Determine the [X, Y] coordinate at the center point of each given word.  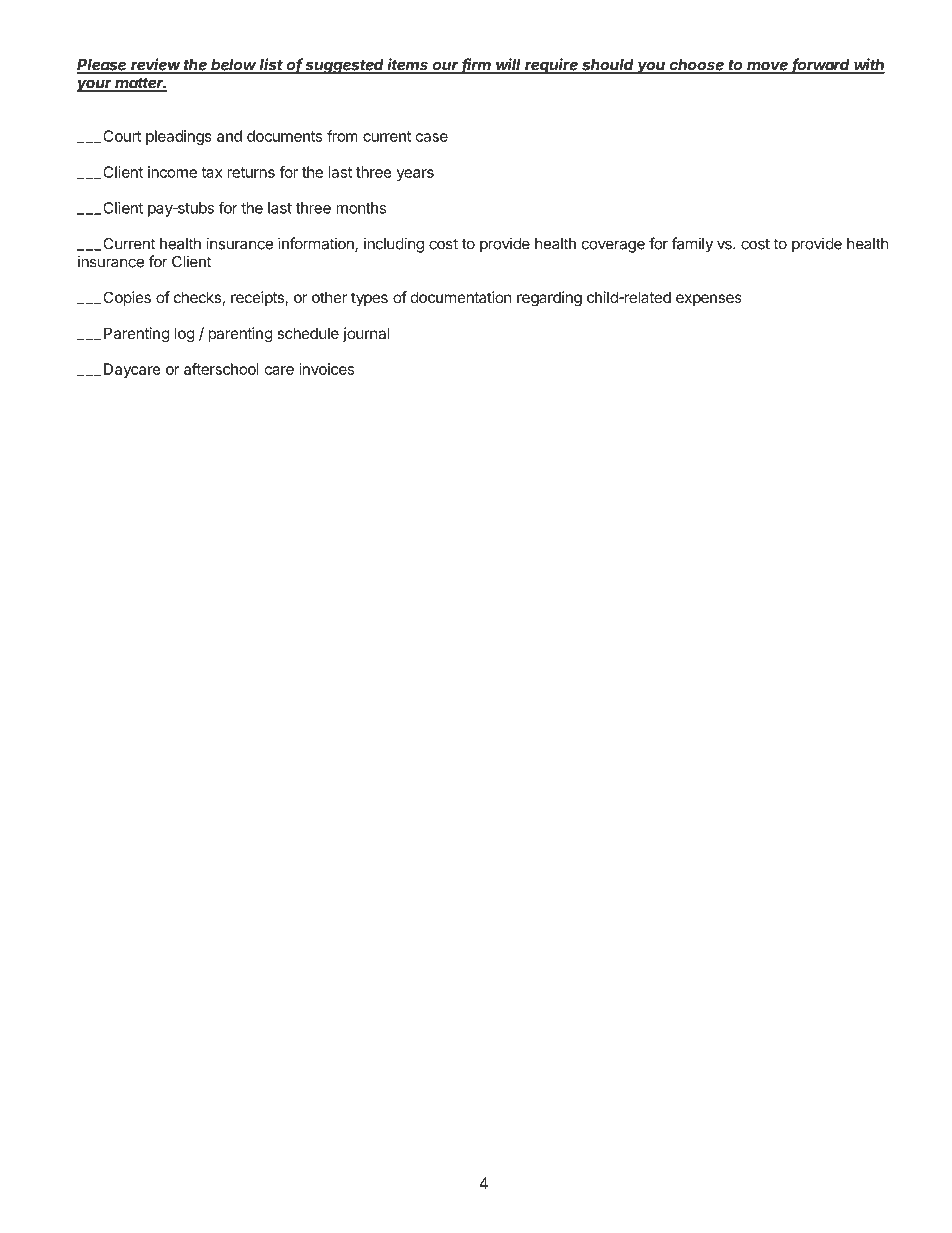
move [768, 67]
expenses [709, 300]
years [415, 175]
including [394, 245]
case [432, 137]
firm [477, 65]
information [317, 244]
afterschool [221, 369]
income [172, 172]
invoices [326, 369]
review [156, 65]
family [692, 245]
